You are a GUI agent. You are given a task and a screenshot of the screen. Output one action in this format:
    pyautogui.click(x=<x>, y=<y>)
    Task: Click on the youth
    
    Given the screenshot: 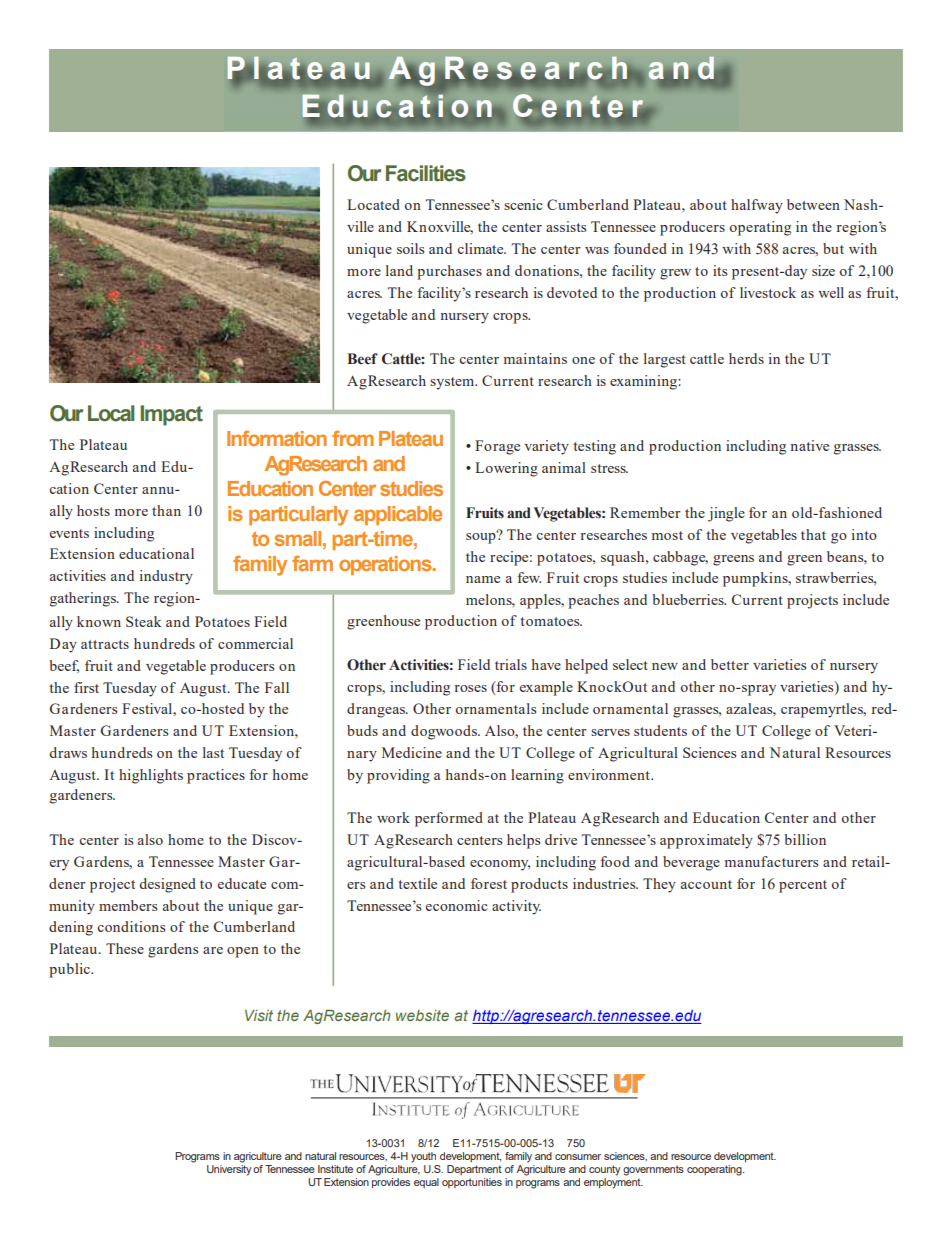 What is the action you would take?
    pyautogui.click(x=423, y=1157)
